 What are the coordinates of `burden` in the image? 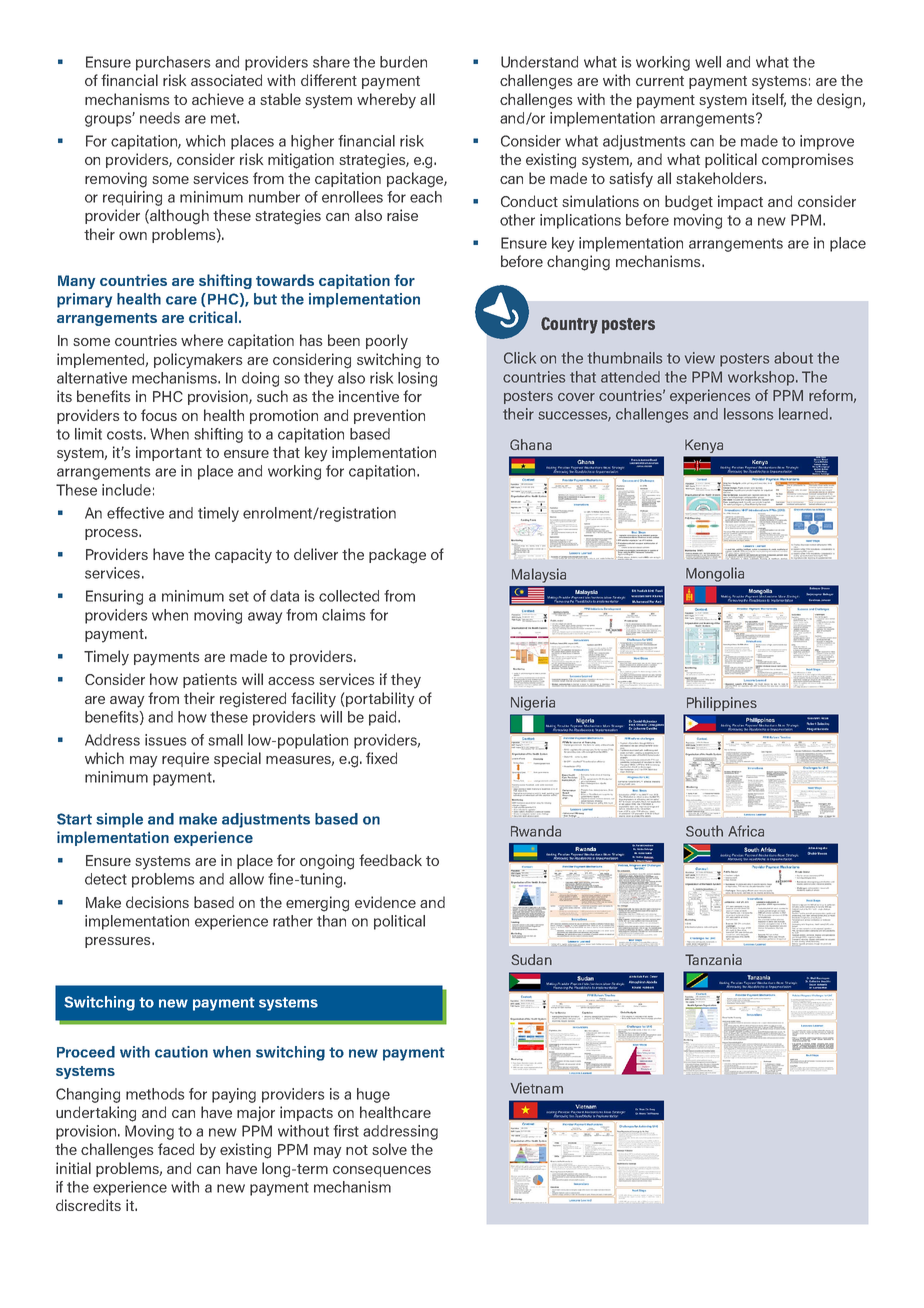 It's located at (403, 62).
